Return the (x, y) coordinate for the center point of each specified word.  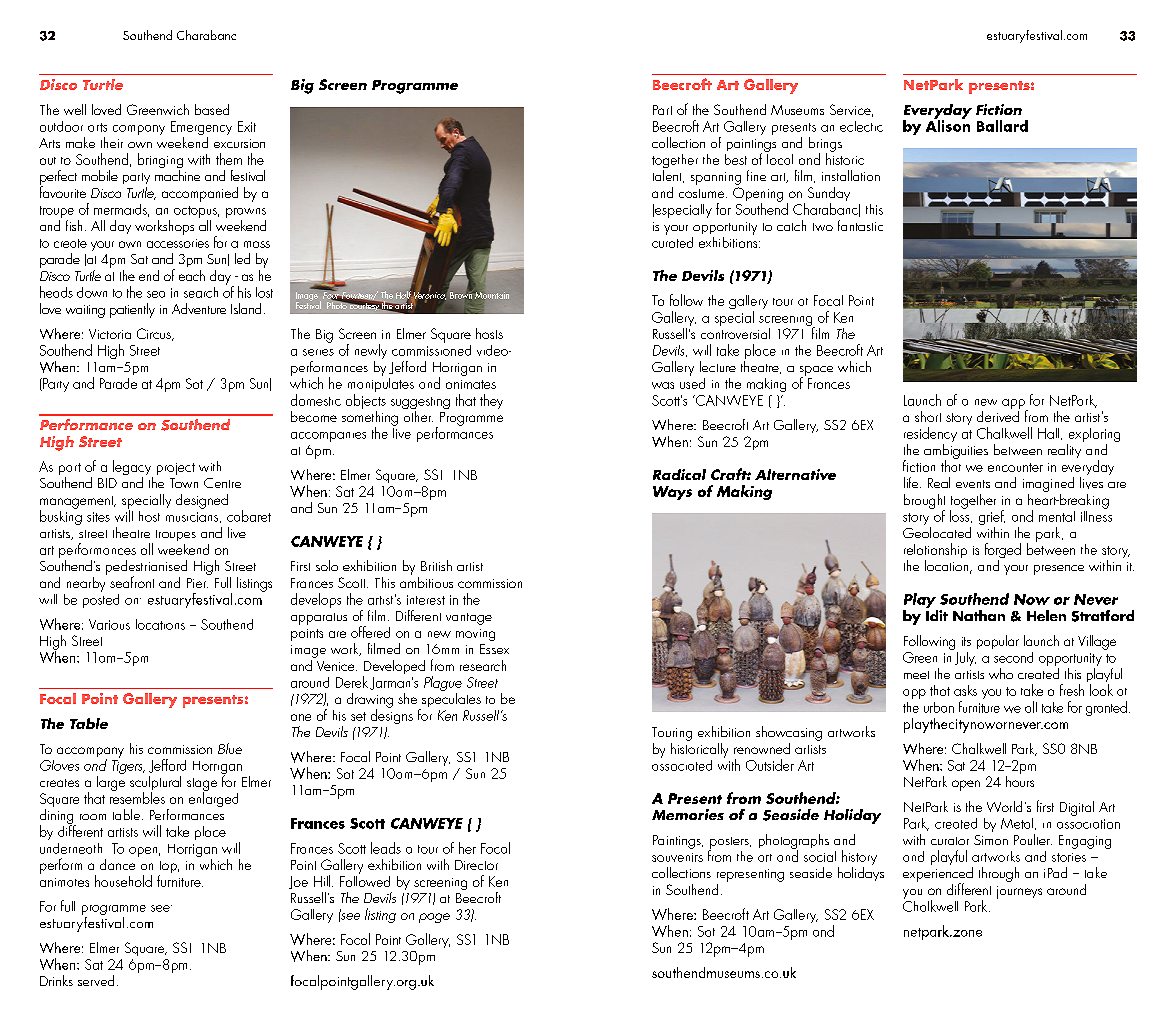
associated (682, 764)
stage (202, 785)
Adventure (199, 308)
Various (109, 624)
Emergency (201, 129)
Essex (494, 649)
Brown (461, 296)
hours (1020, 780)
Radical (679, 474)
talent (668, 175)
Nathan (979, 615)
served (96, 980)
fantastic (860, 225)
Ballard (1002, 126)
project (176, 469)
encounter (1015, 467)
